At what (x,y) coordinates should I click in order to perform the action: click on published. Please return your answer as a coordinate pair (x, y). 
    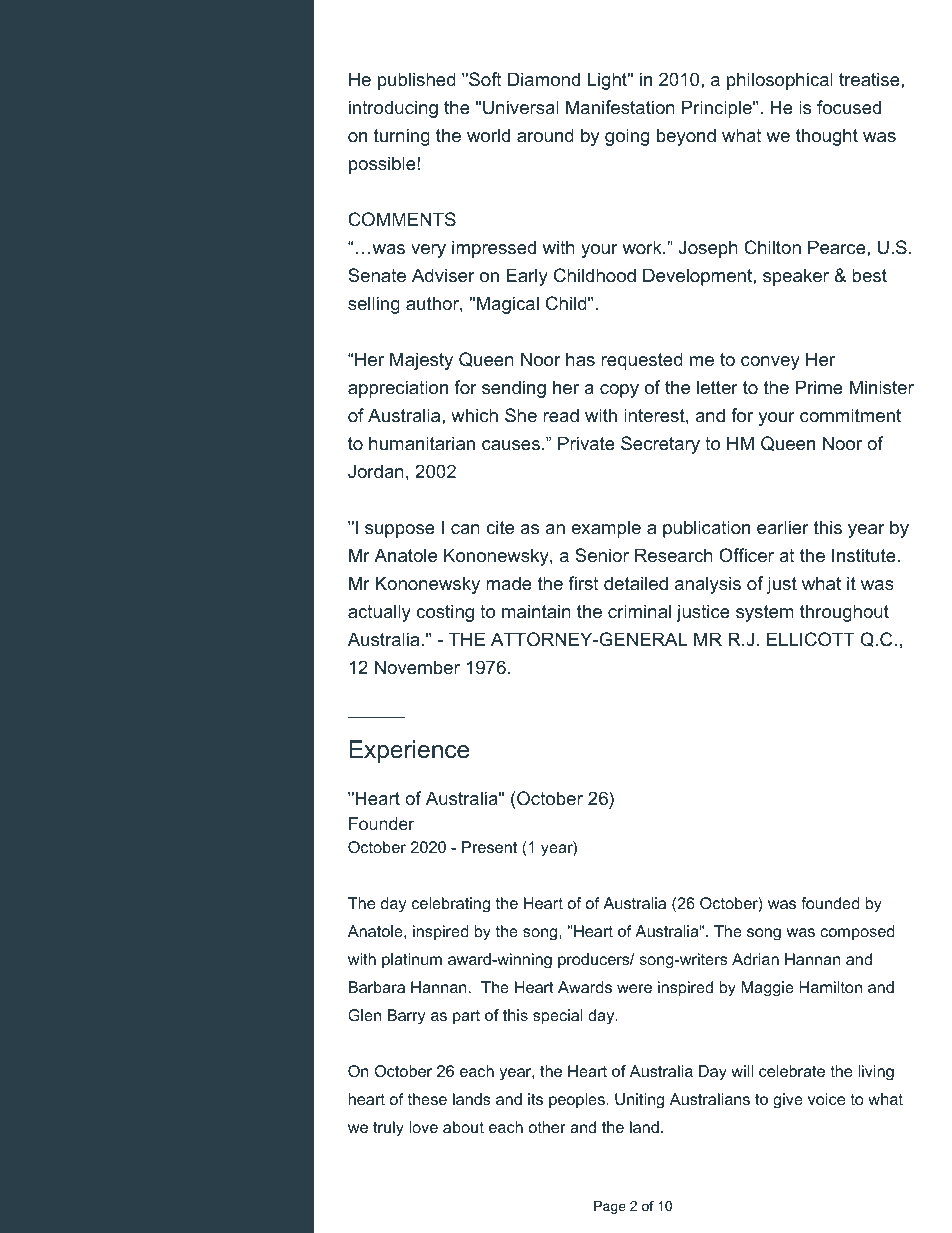
    Looking at the image, I should click on (417, 81).
